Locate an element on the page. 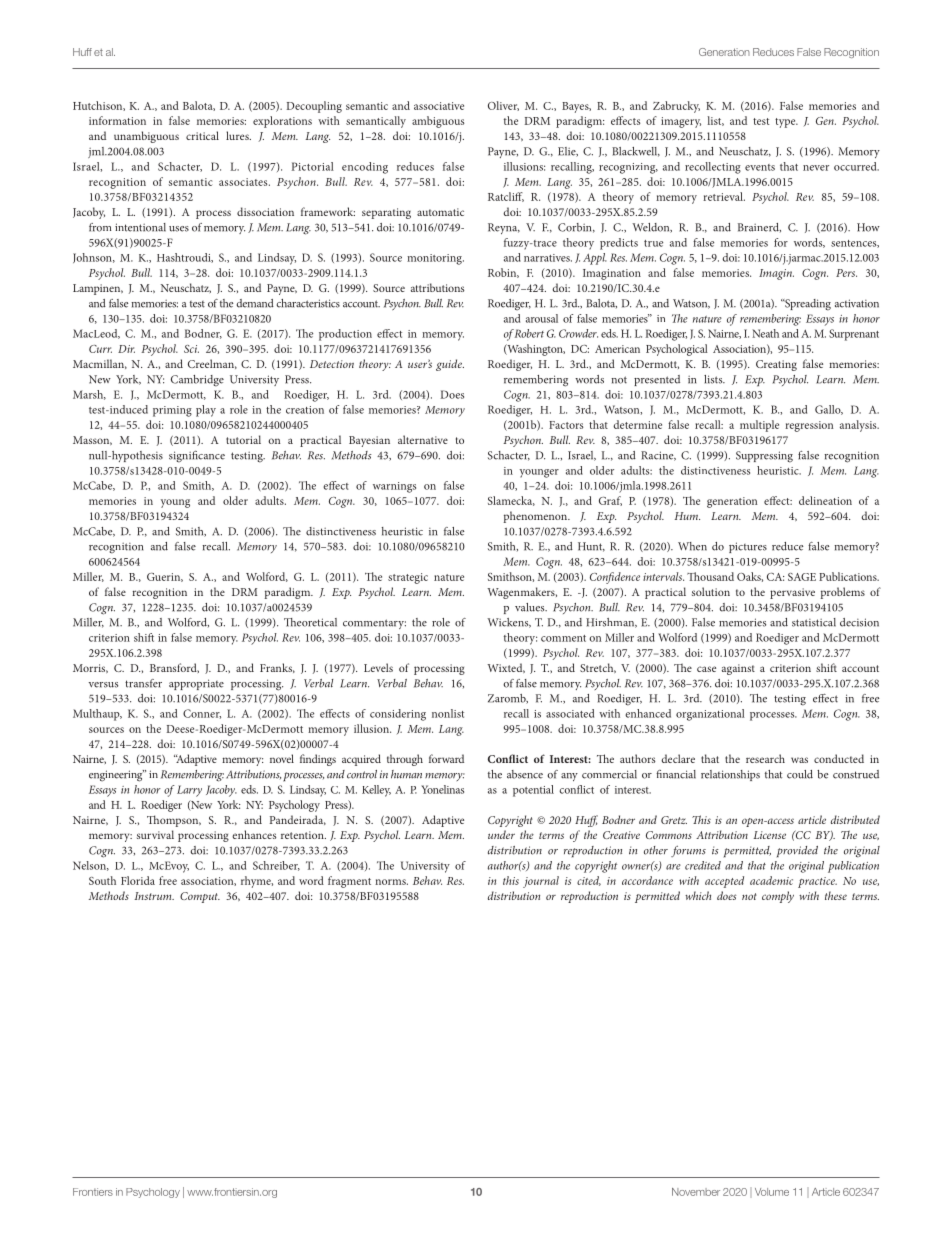  values is located at coordinates (531, 607).
